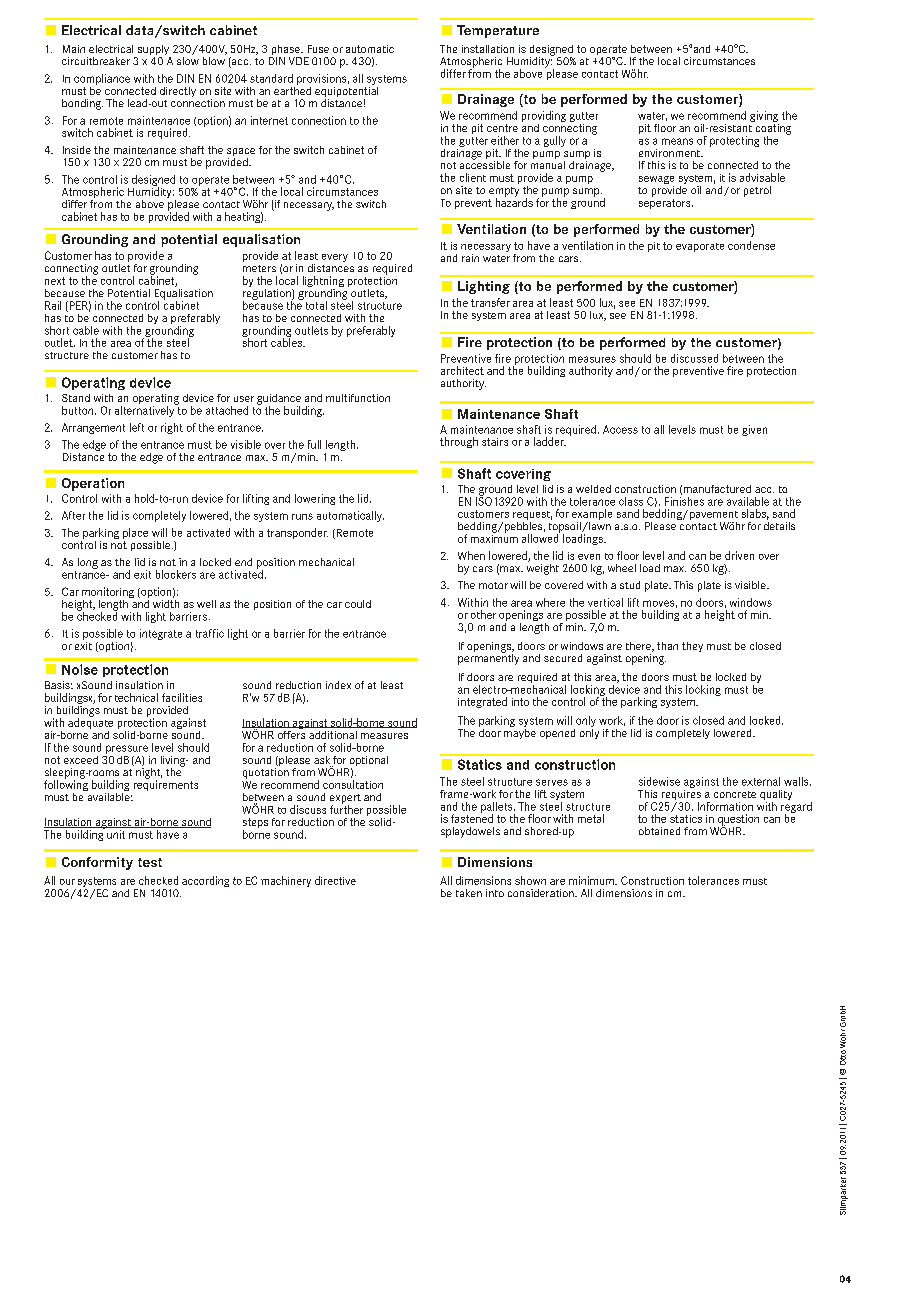 This screenshot has height=1308, width=924. I want to click on installation, so click(488, 49).
